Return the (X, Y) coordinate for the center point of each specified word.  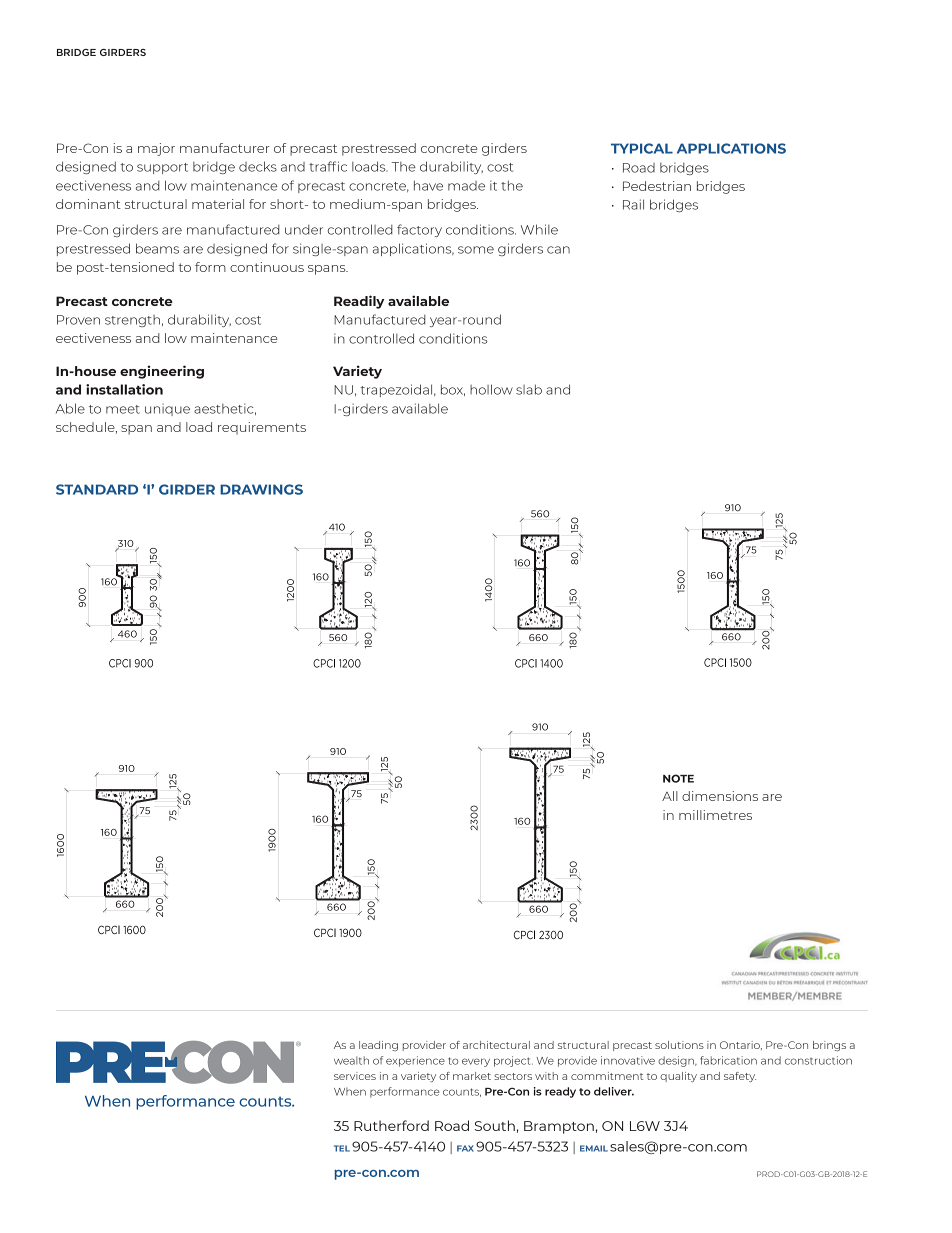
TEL (342, 1148)
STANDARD (97, 489)
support (162, 168)
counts (462, 1092)
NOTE (678, 778)
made (466, 186)
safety (740, 1077)
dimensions (720, 796)
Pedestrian (657, 186)
